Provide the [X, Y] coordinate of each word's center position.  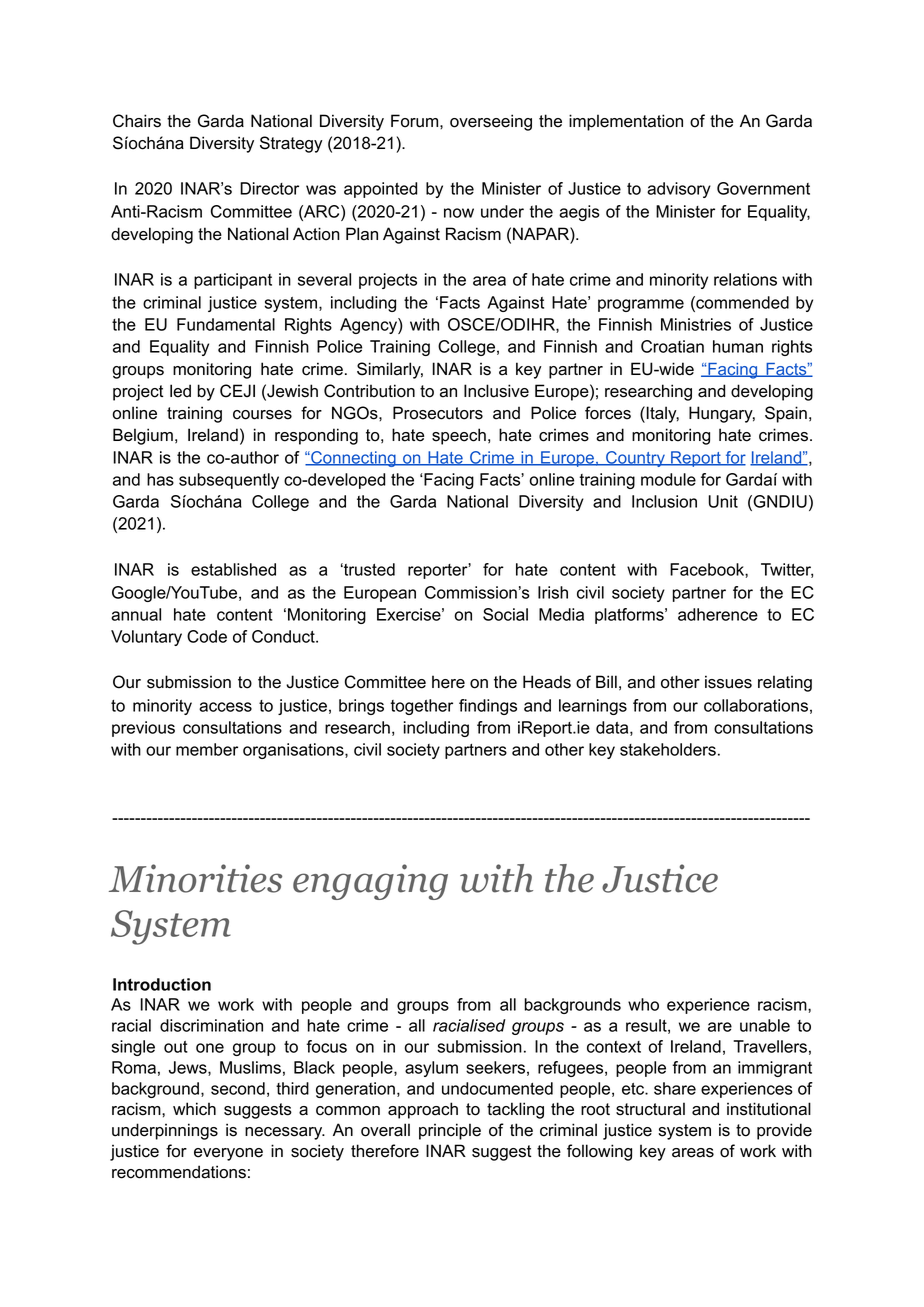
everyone [228, 1154]
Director [269, 188]
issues [728, 682]
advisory [679, 190]
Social [505, 614]
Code [207, 636]
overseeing [491, 122]
